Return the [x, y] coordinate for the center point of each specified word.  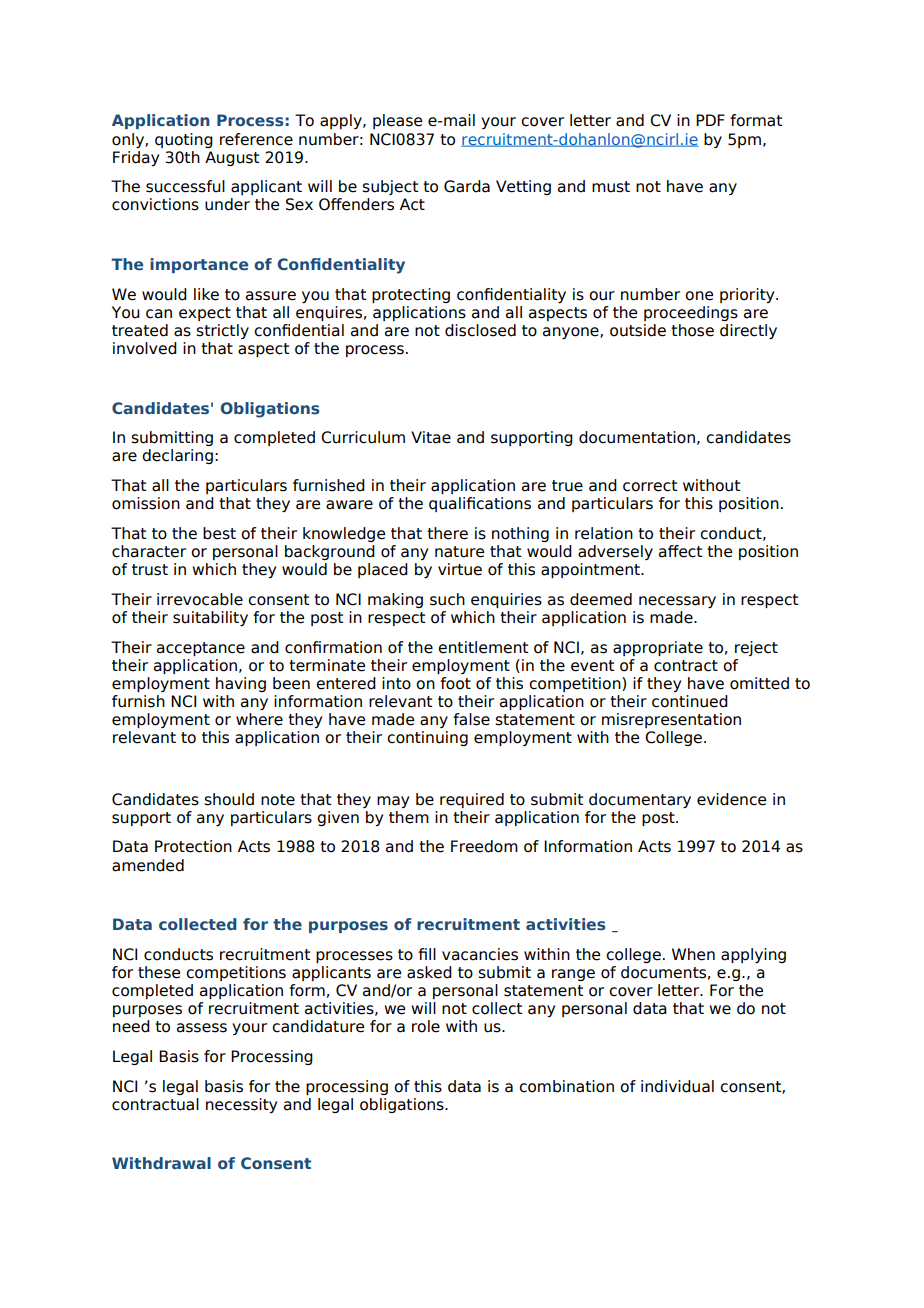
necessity [241, 1105]
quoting [184, 140]
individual [677, 1086]
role [426, 1026]
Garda [467, 186]
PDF [710, 120]
